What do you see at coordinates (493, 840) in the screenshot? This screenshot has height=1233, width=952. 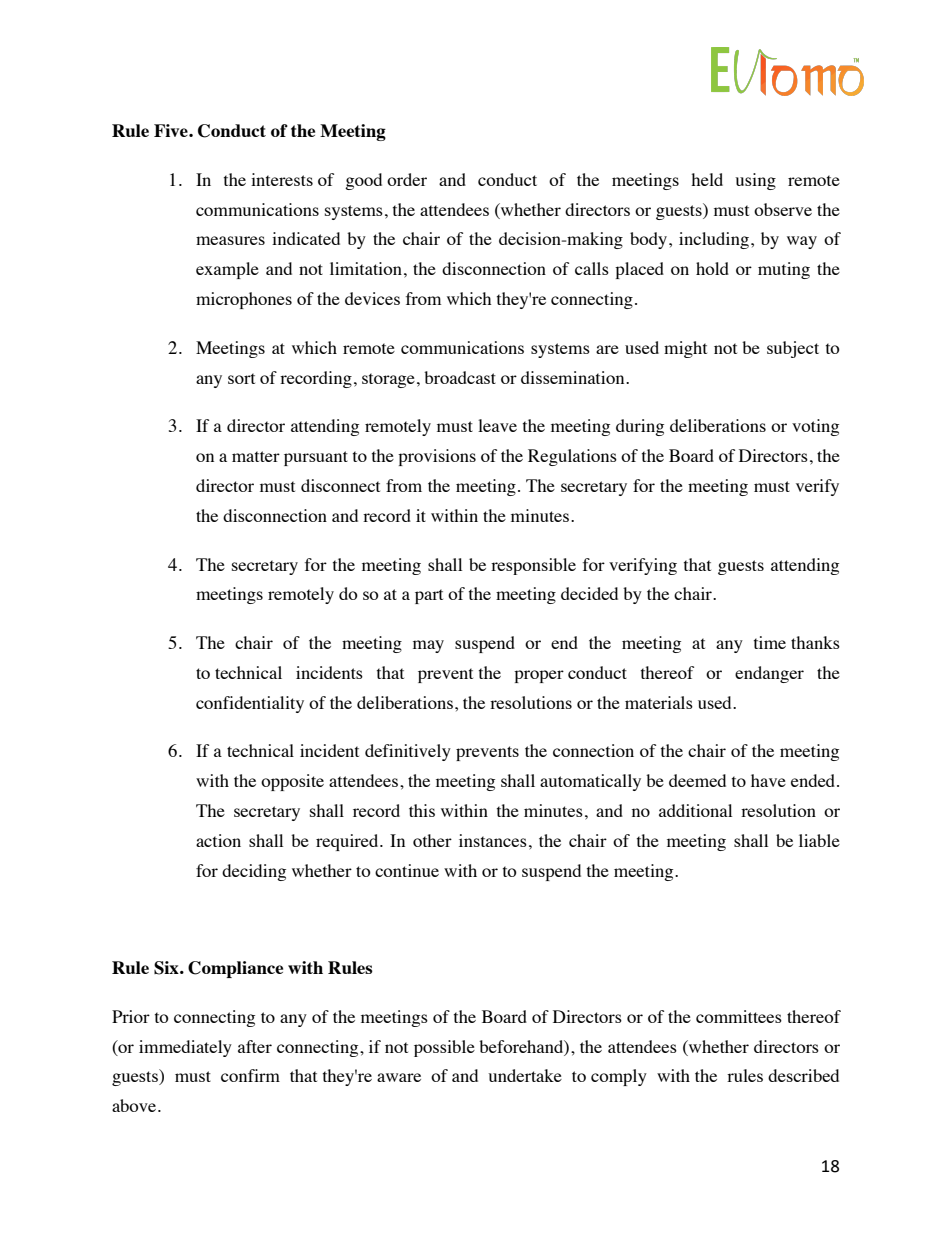 I see `instances` at bounding box center [493, 840].
